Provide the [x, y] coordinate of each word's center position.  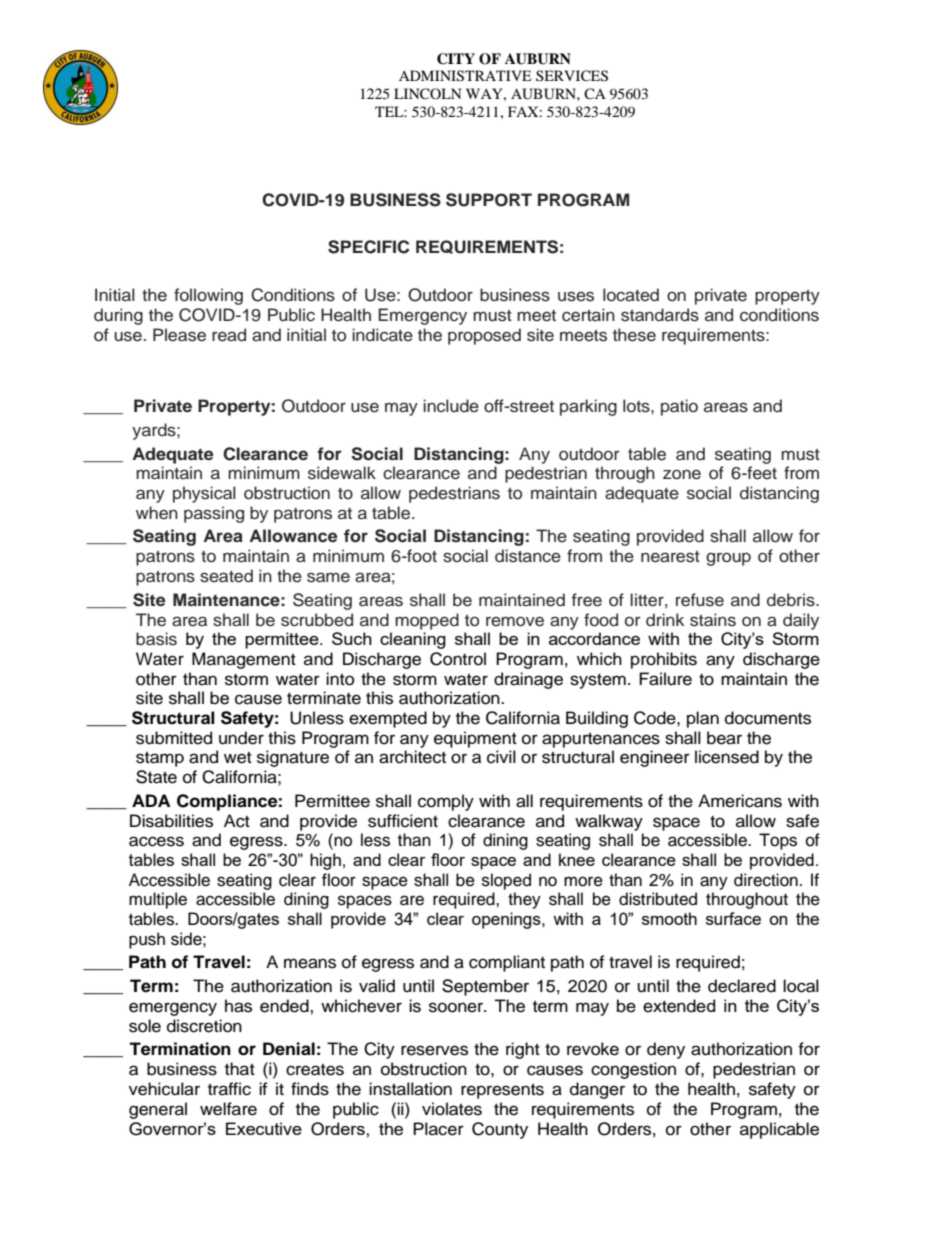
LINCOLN [427, 94]
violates [452, 1109]
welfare [228, 1109]
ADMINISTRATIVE [465, 76]
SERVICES [572, 76]
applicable [779, 1130]
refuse [700, 600]
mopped [427, 621]
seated [226, 576]
